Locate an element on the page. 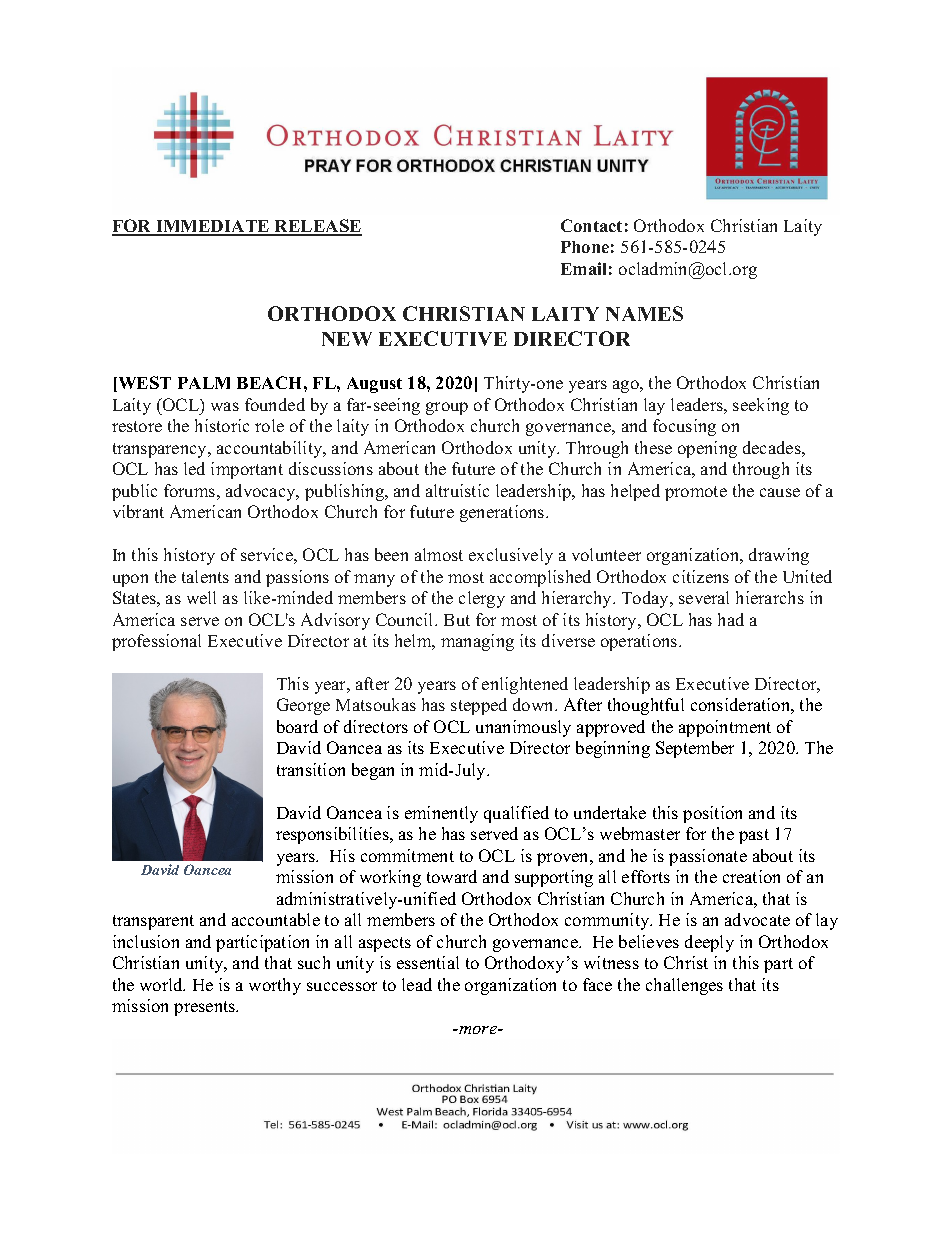 Image resolution: width=952 pixels, height=1233 pixels. essential is located at coordinates (428, 962).
